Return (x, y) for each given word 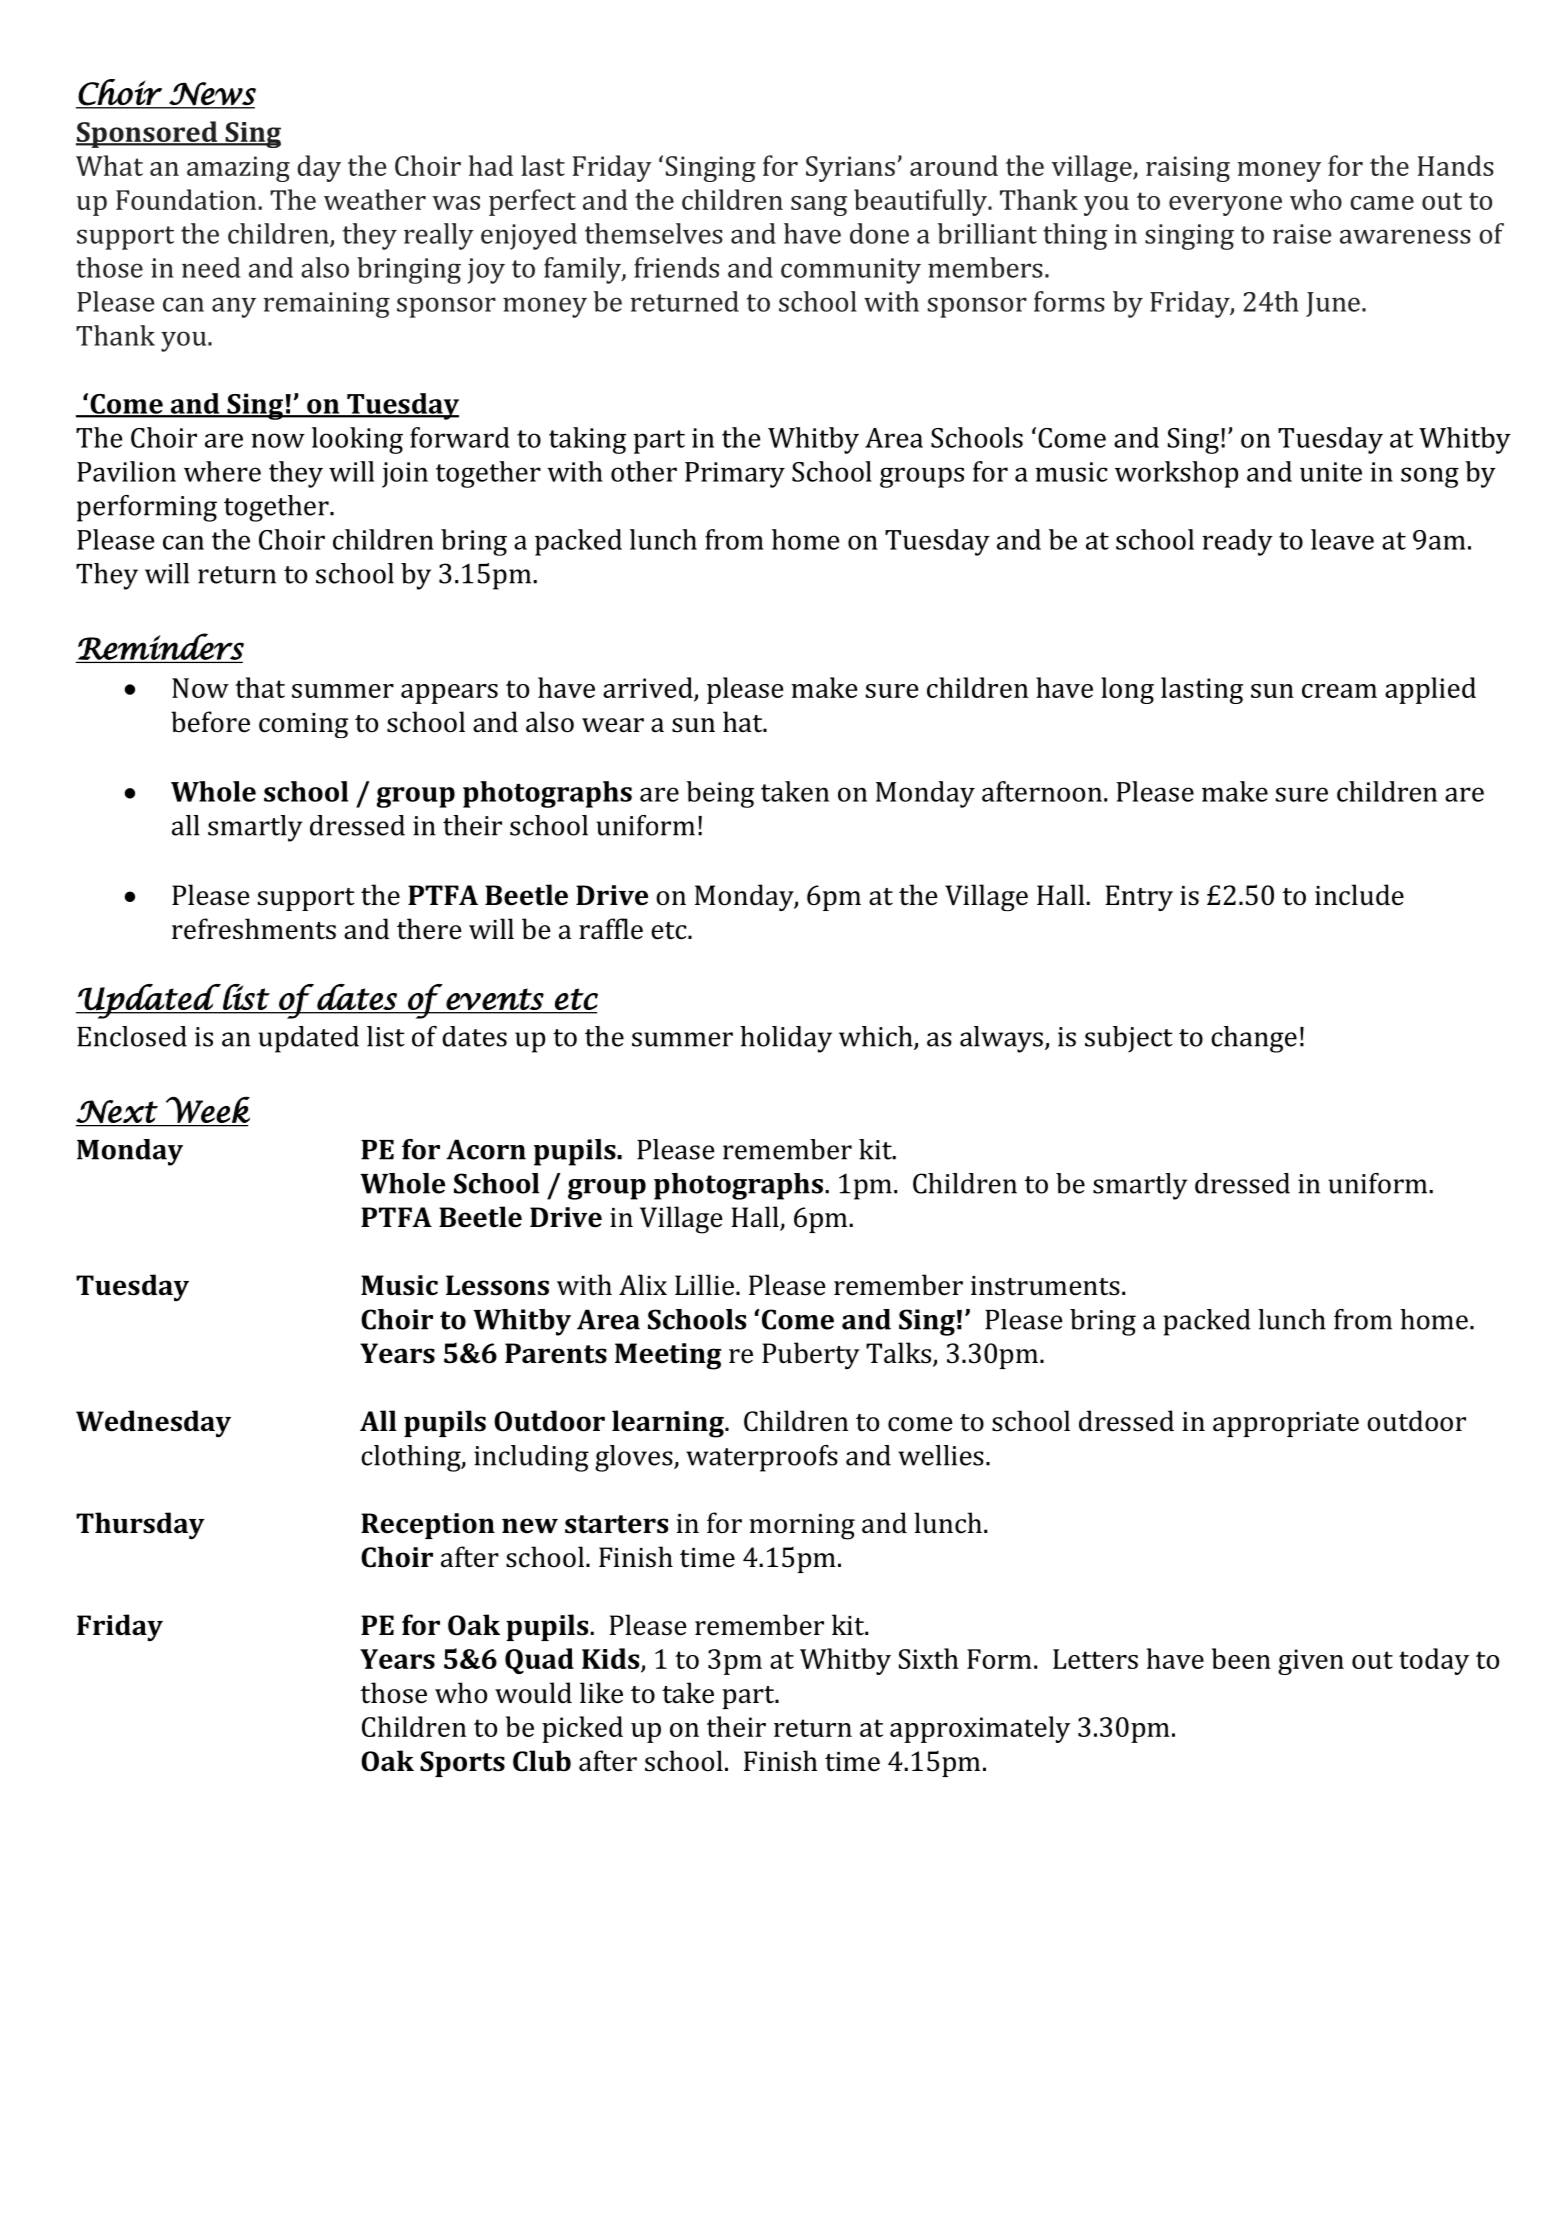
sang (819, 206)
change (1254, 1039)
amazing (238, 169)
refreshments (254, 929)
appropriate (1286, 1424)
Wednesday (153, 1423)
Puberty (811, 1355)
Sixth (929, 1658)
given (1311, 1662)
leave (1342, 539)
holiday (786, 1039)
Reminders (160, 647)
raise (1302, 234)
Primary (735, 475)
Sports (462, 1764)
